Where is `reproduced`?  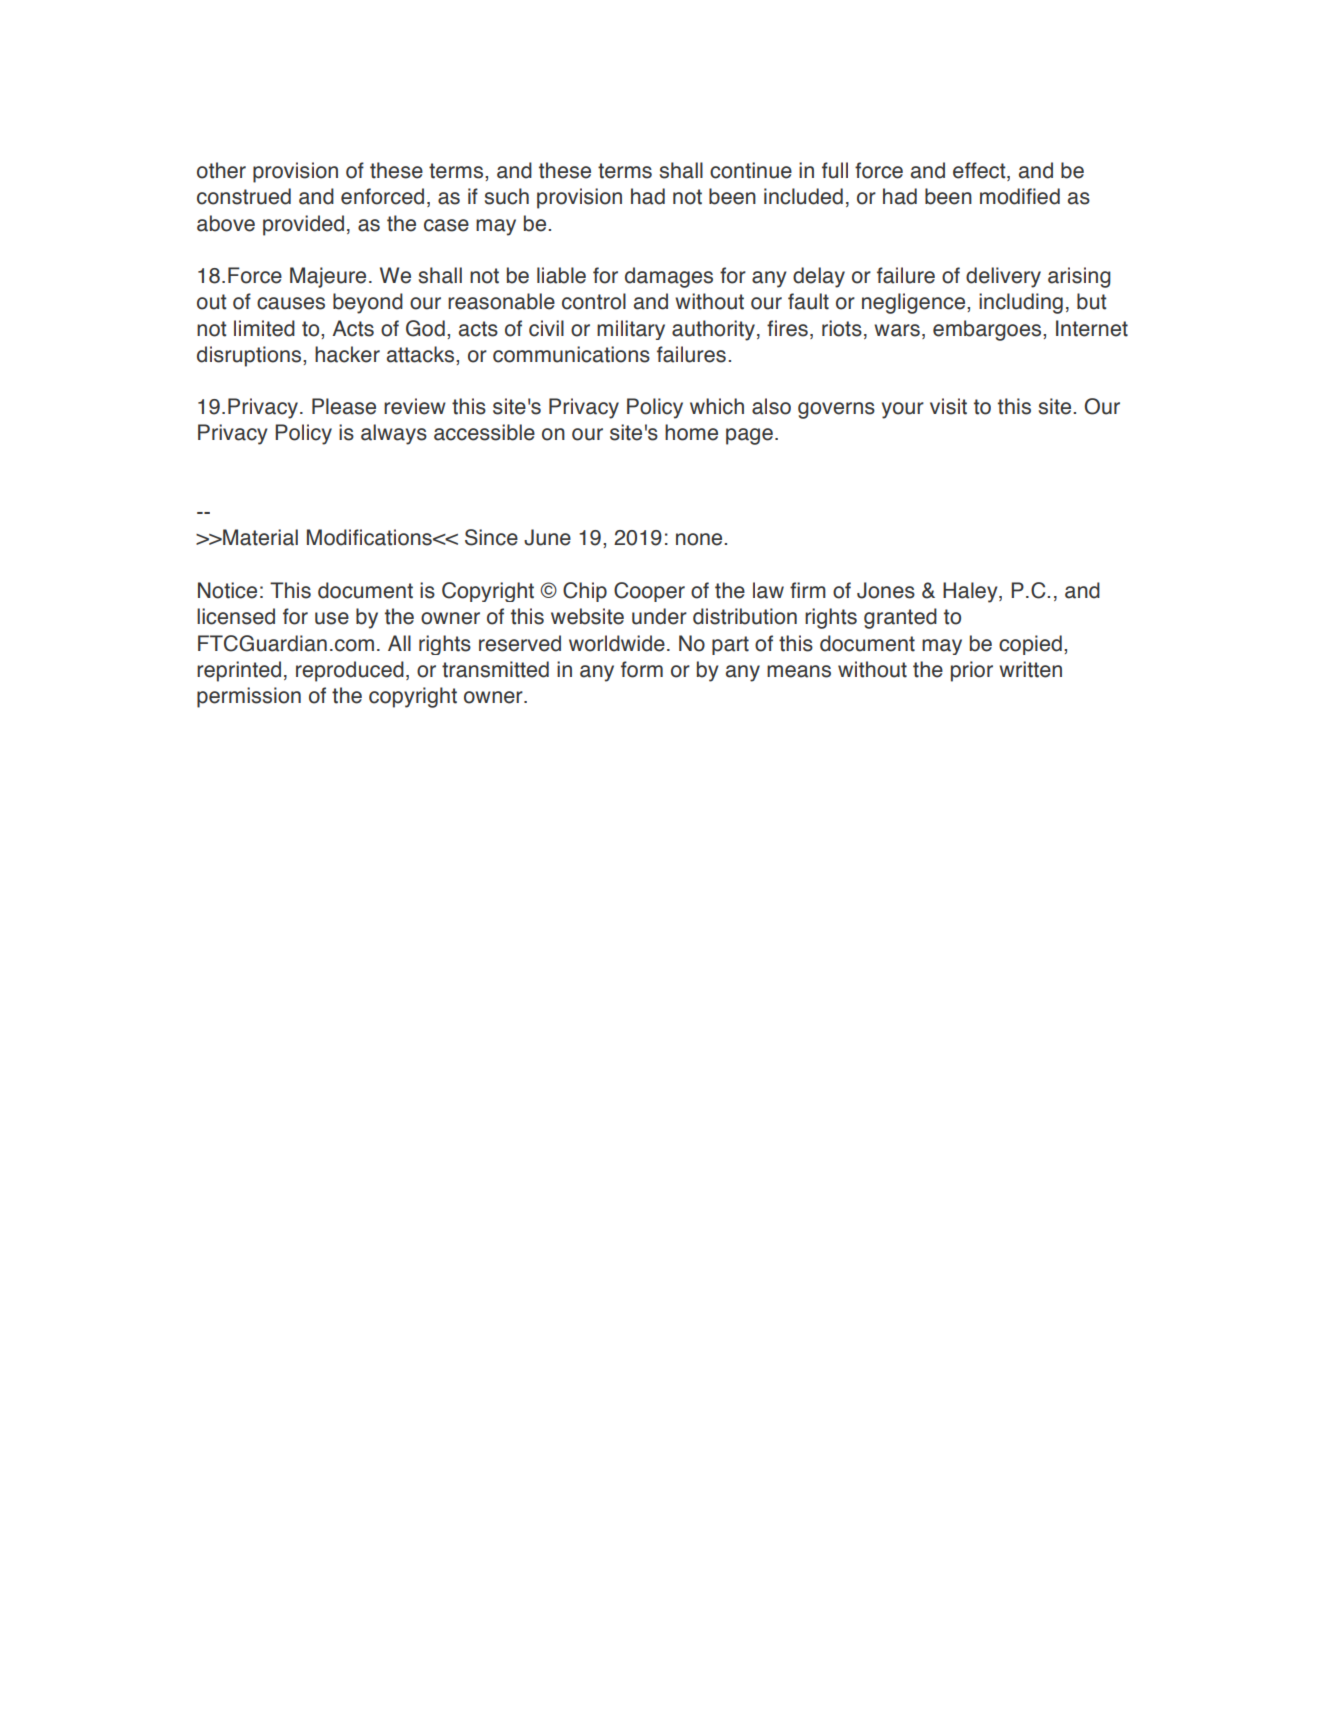 reproduced is located at coordinates (350, 671).
